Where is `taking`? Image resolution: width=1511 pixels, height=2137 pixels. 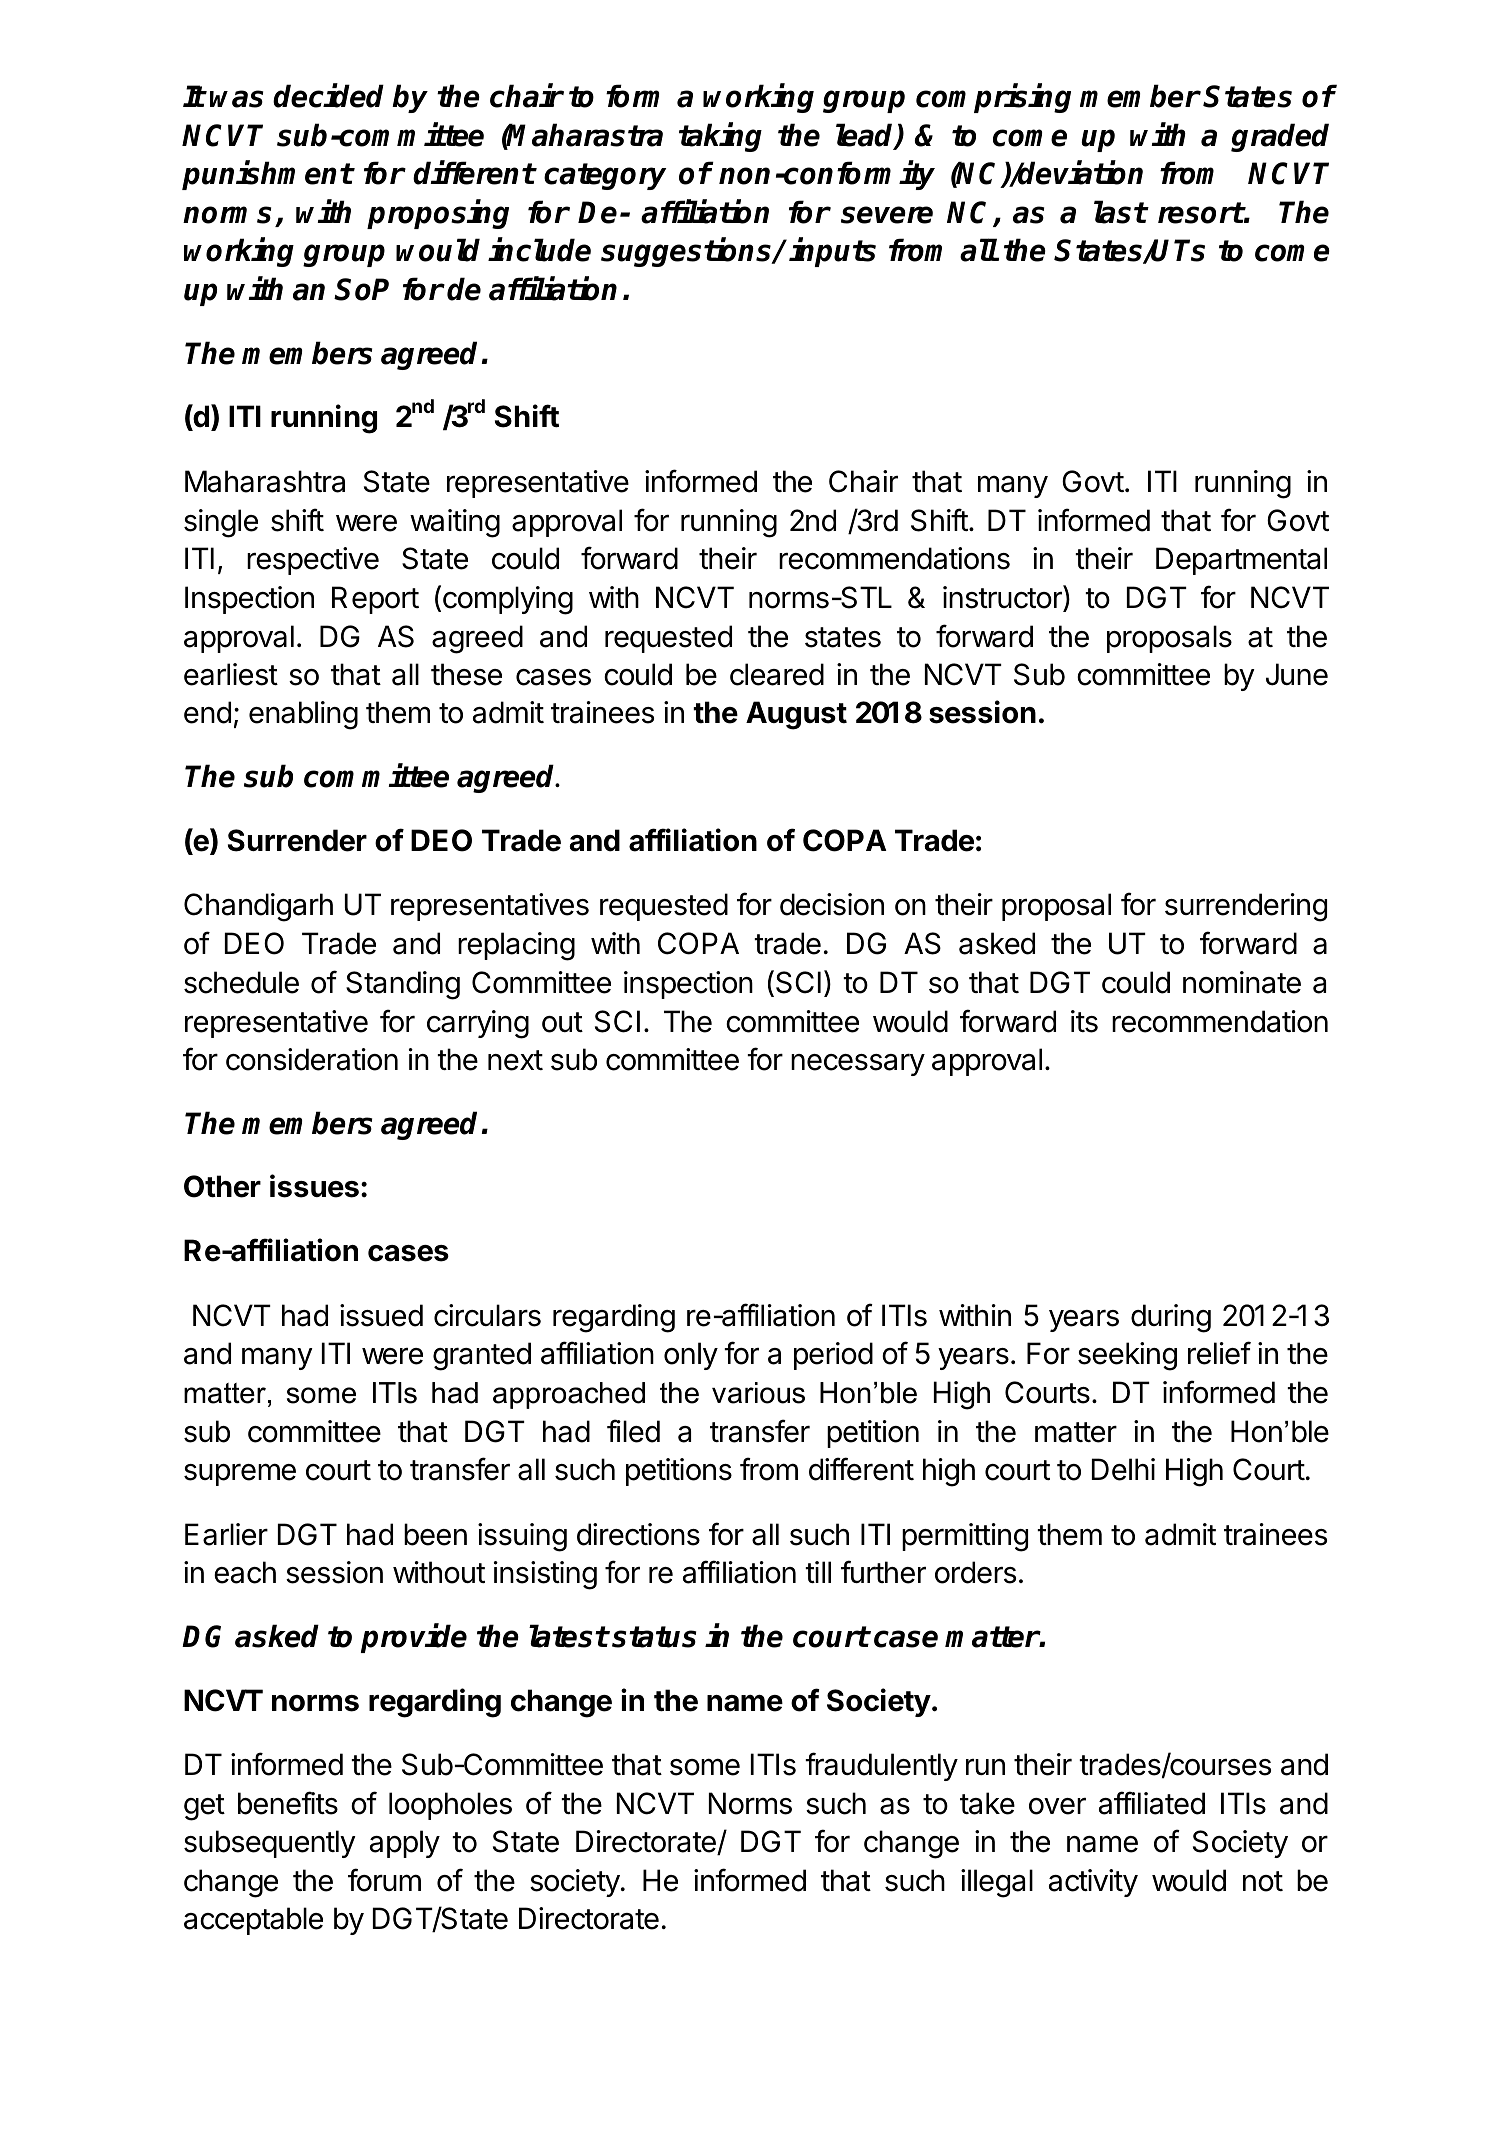 taking is located at coordinates (720, 137).
